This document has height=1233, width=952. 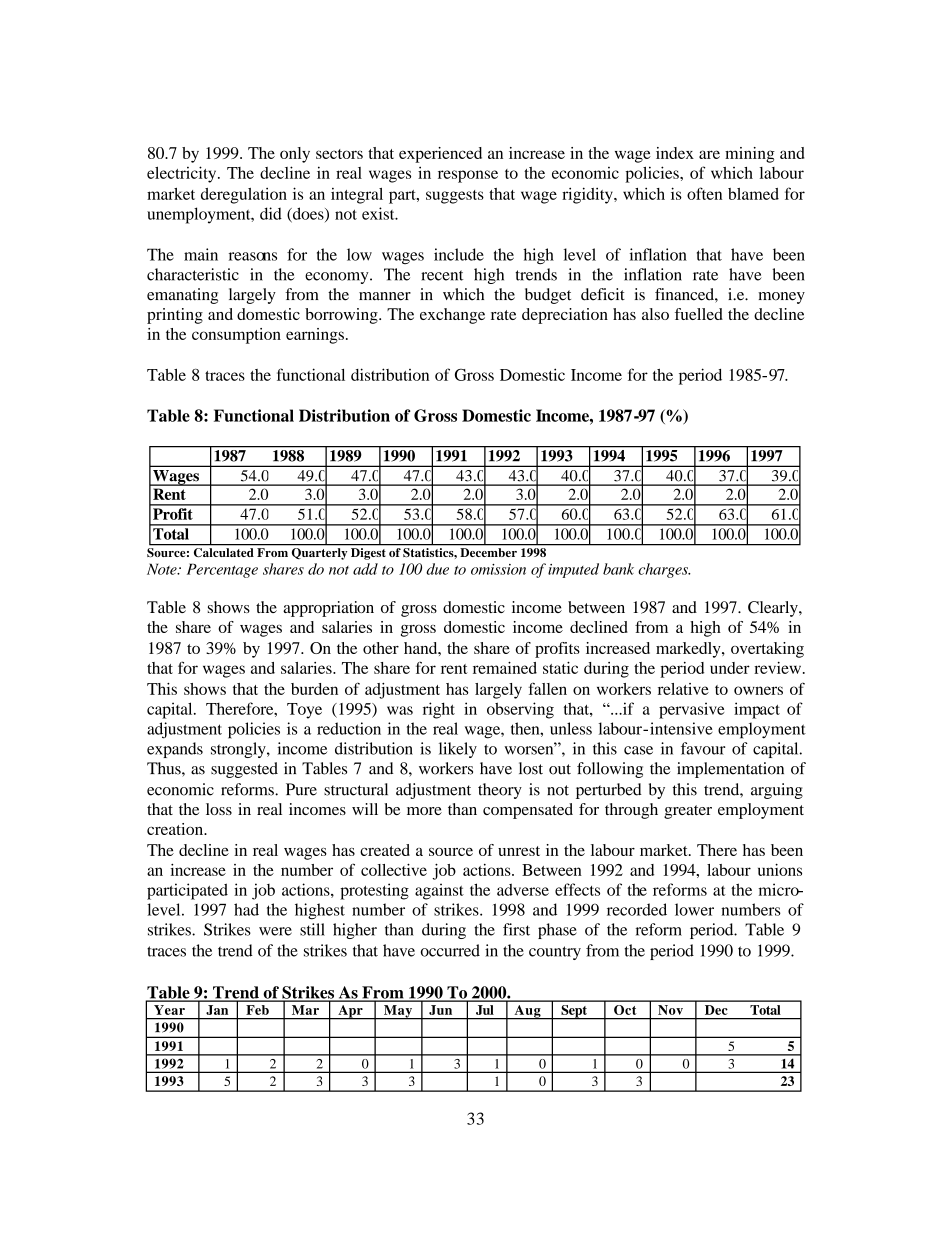 What do you see at coordinates (498, 569) in the document?
I see `omission` at bounding box center [498, 569].
